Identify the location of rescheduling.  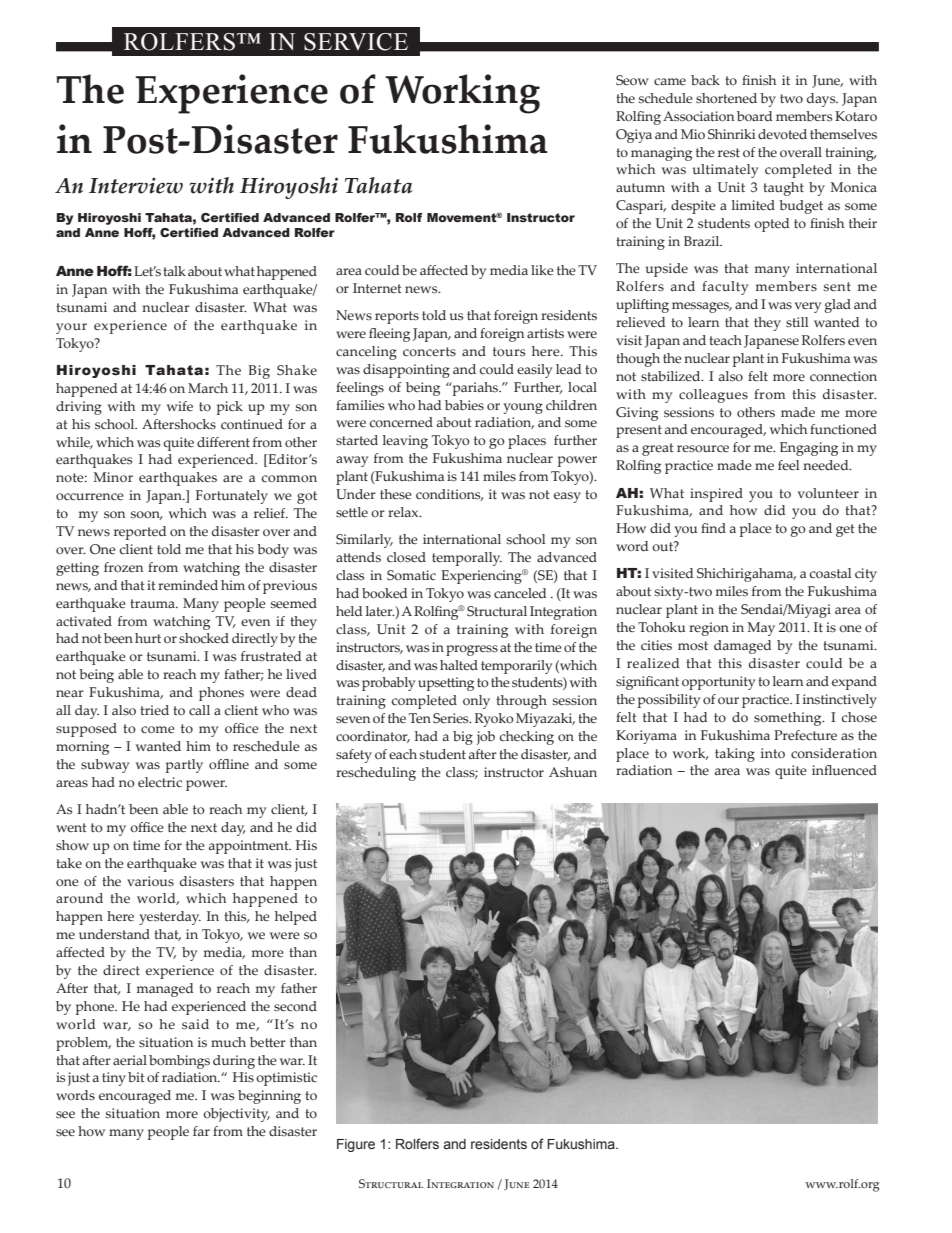
(376, 774).
